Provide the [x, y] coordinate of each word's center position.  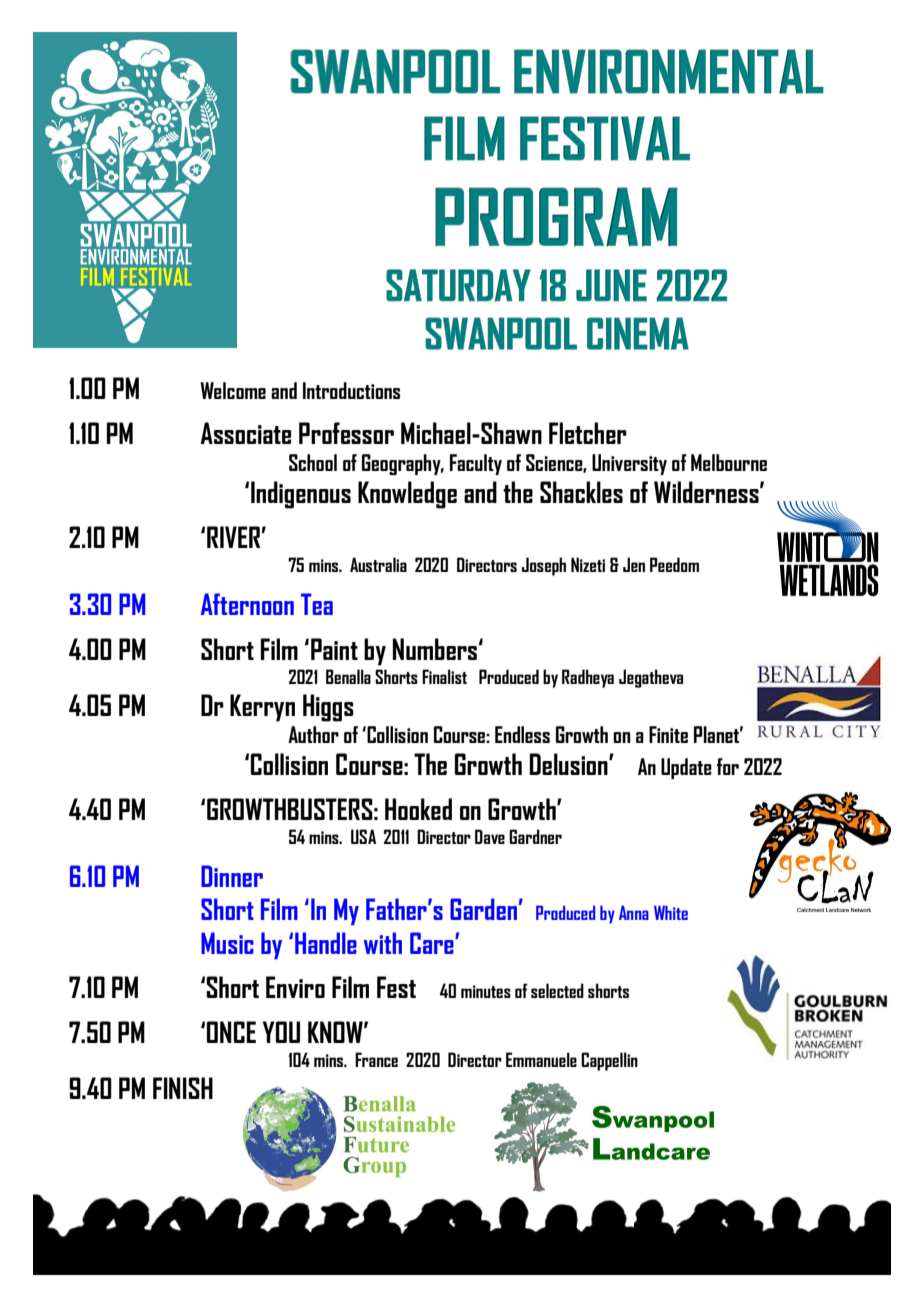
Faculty [476, 464]
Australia [378, 564]
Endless [522, 734]
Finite [668, 734]
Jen [634, 564]
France [376, 1059]
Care [433, 943]
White [671, 912]
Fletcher [588, 433]
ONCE [231, 1032]
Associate [245, 433]
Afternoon [247, 604]
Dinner [232, 876]
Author [313, 734]
